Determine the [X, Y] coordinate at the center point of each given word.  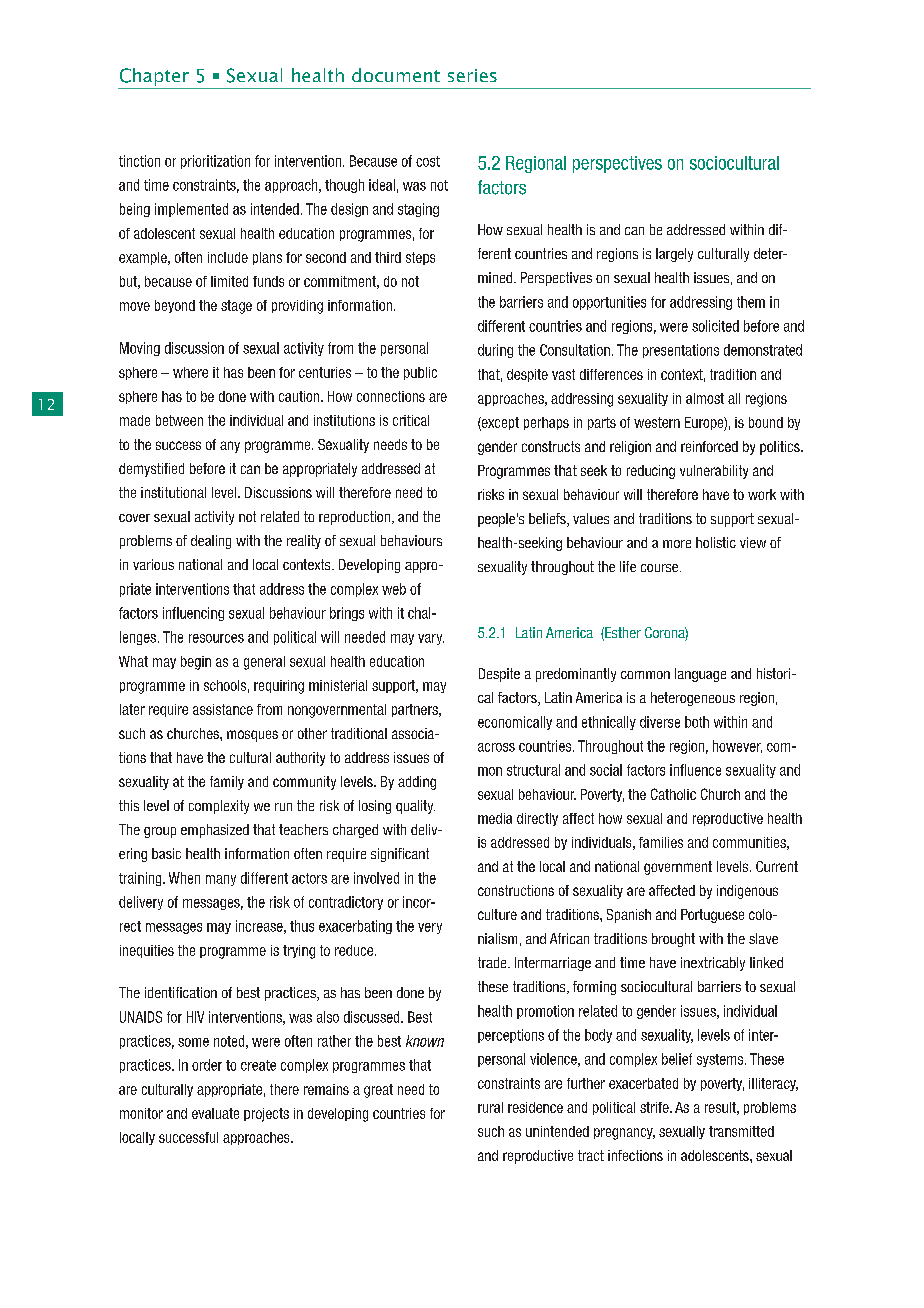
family [227, 783]
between [179, 420]
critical [411, 420]
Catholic [673, 794]
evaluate [215, 1113]
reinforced [709, 446]
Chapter [154, 77]
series [472, 75]
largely [674, 255]
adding [417, 783]
